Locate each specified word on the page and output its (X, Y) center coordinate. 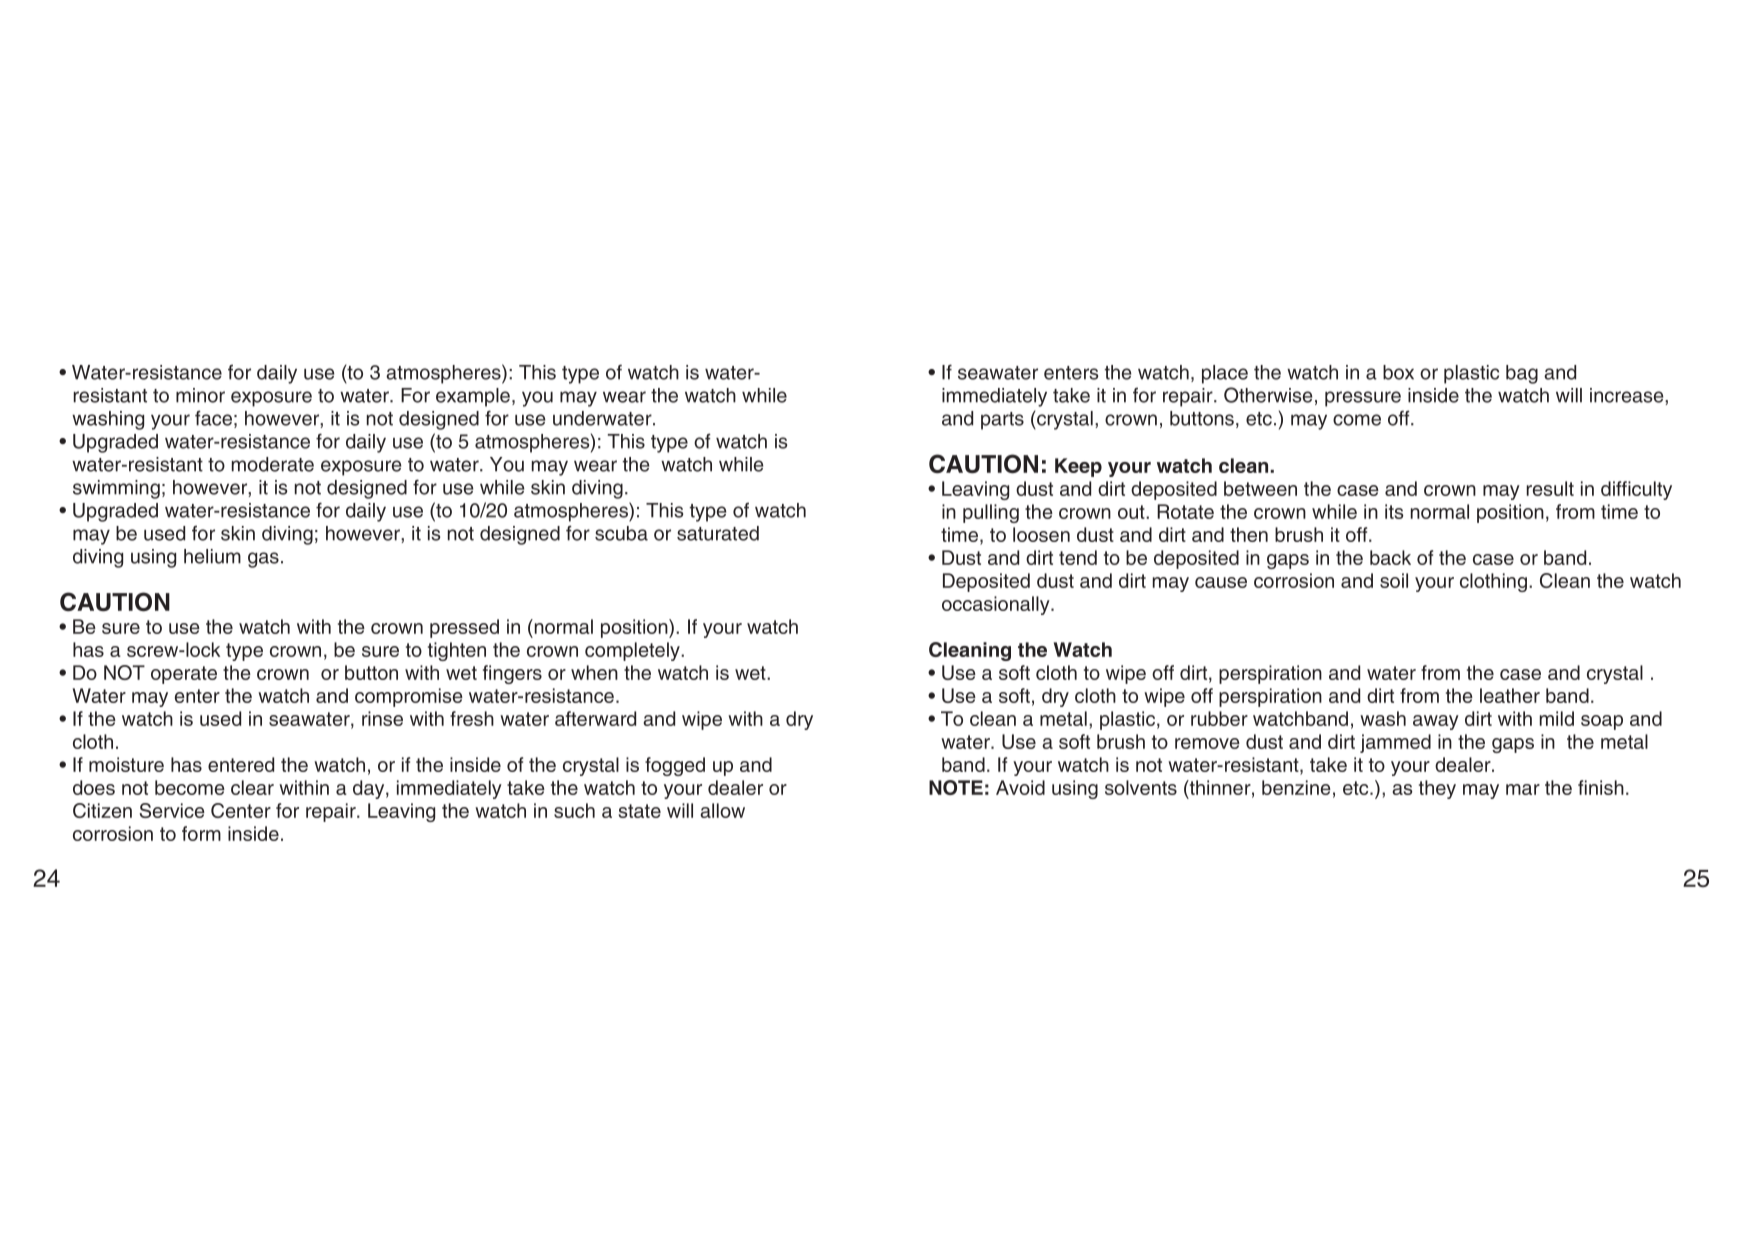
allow (722, 810)
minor (200, 395)
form (201, 833)
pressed (464, 628)
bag (1522, 374)
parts (1002, 421)
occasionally (997, 605)
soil (1394, 580)
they (1437, 789)
